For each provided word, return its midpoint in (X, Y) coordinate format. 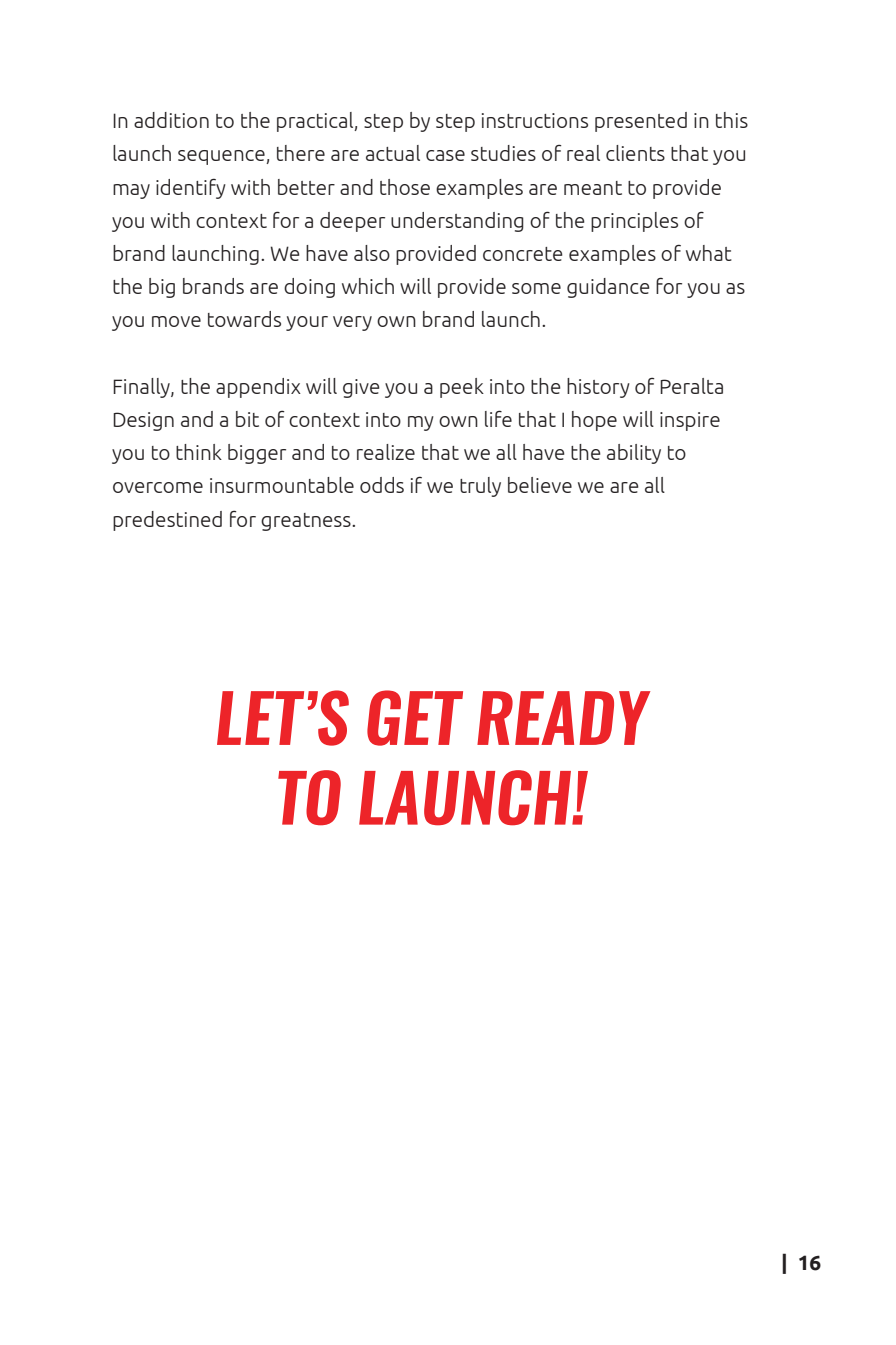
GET (415, 718)
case (445, 155)
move (176, 321)
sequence (222, 157)
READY (563, 718)
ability (634, 454)
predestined (167, 521)
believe (540, 485)
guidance (608, 288)
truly (480, 487)
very (352, 323)
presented (641, 122)
